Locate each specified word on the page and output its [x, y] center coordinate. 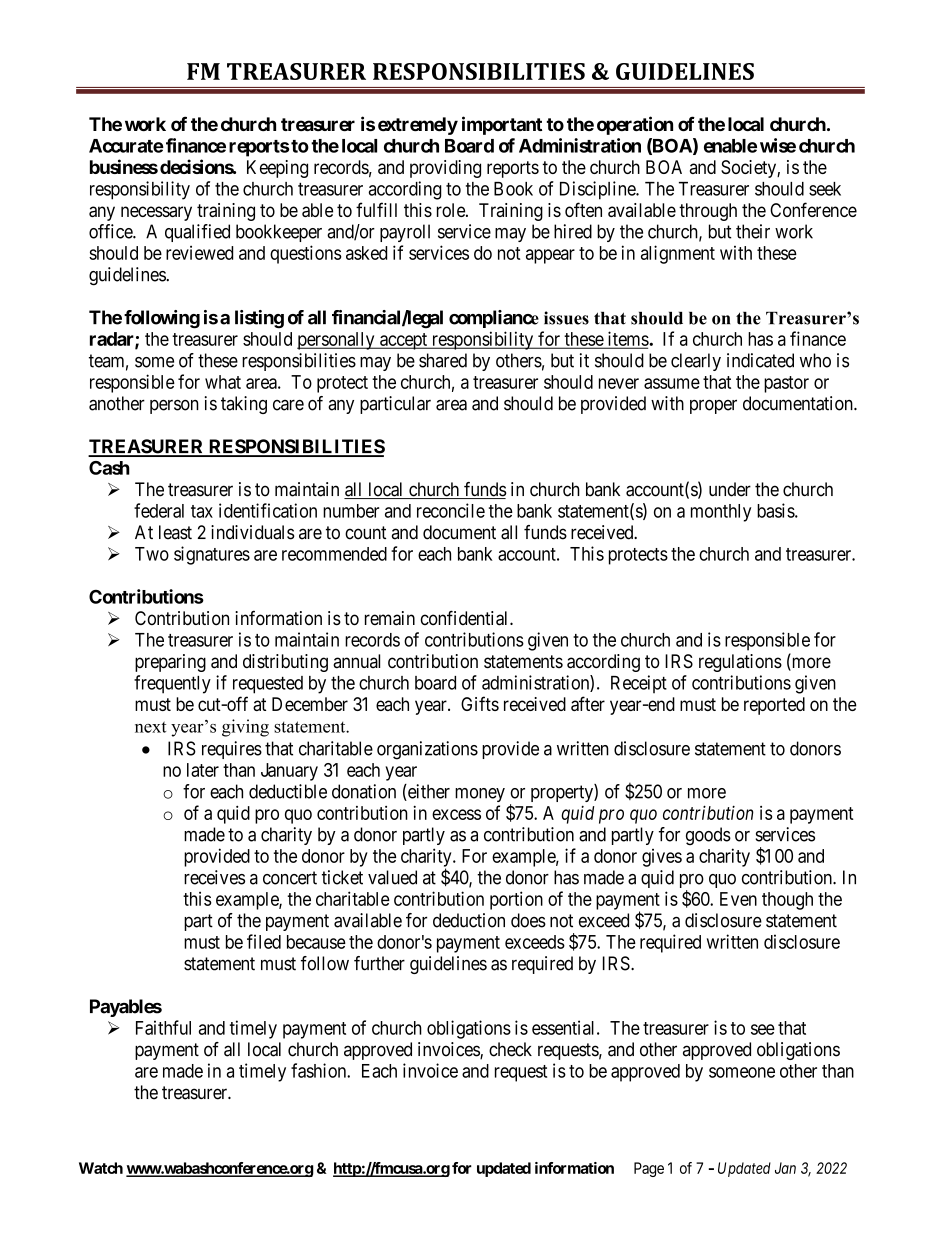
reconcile [451, 510]
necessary [156, 213]
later [203, 770]
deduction [469, 920]
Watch [101, 1168]
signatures [212, 555]
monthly [721, 513]
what [223, 382]
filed [264, 941]
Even [738, 899]
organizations [427, 750]
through [708, 212]
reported [774, 706]
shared [443, 360]
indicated [760, 360]
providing [445, 169]
